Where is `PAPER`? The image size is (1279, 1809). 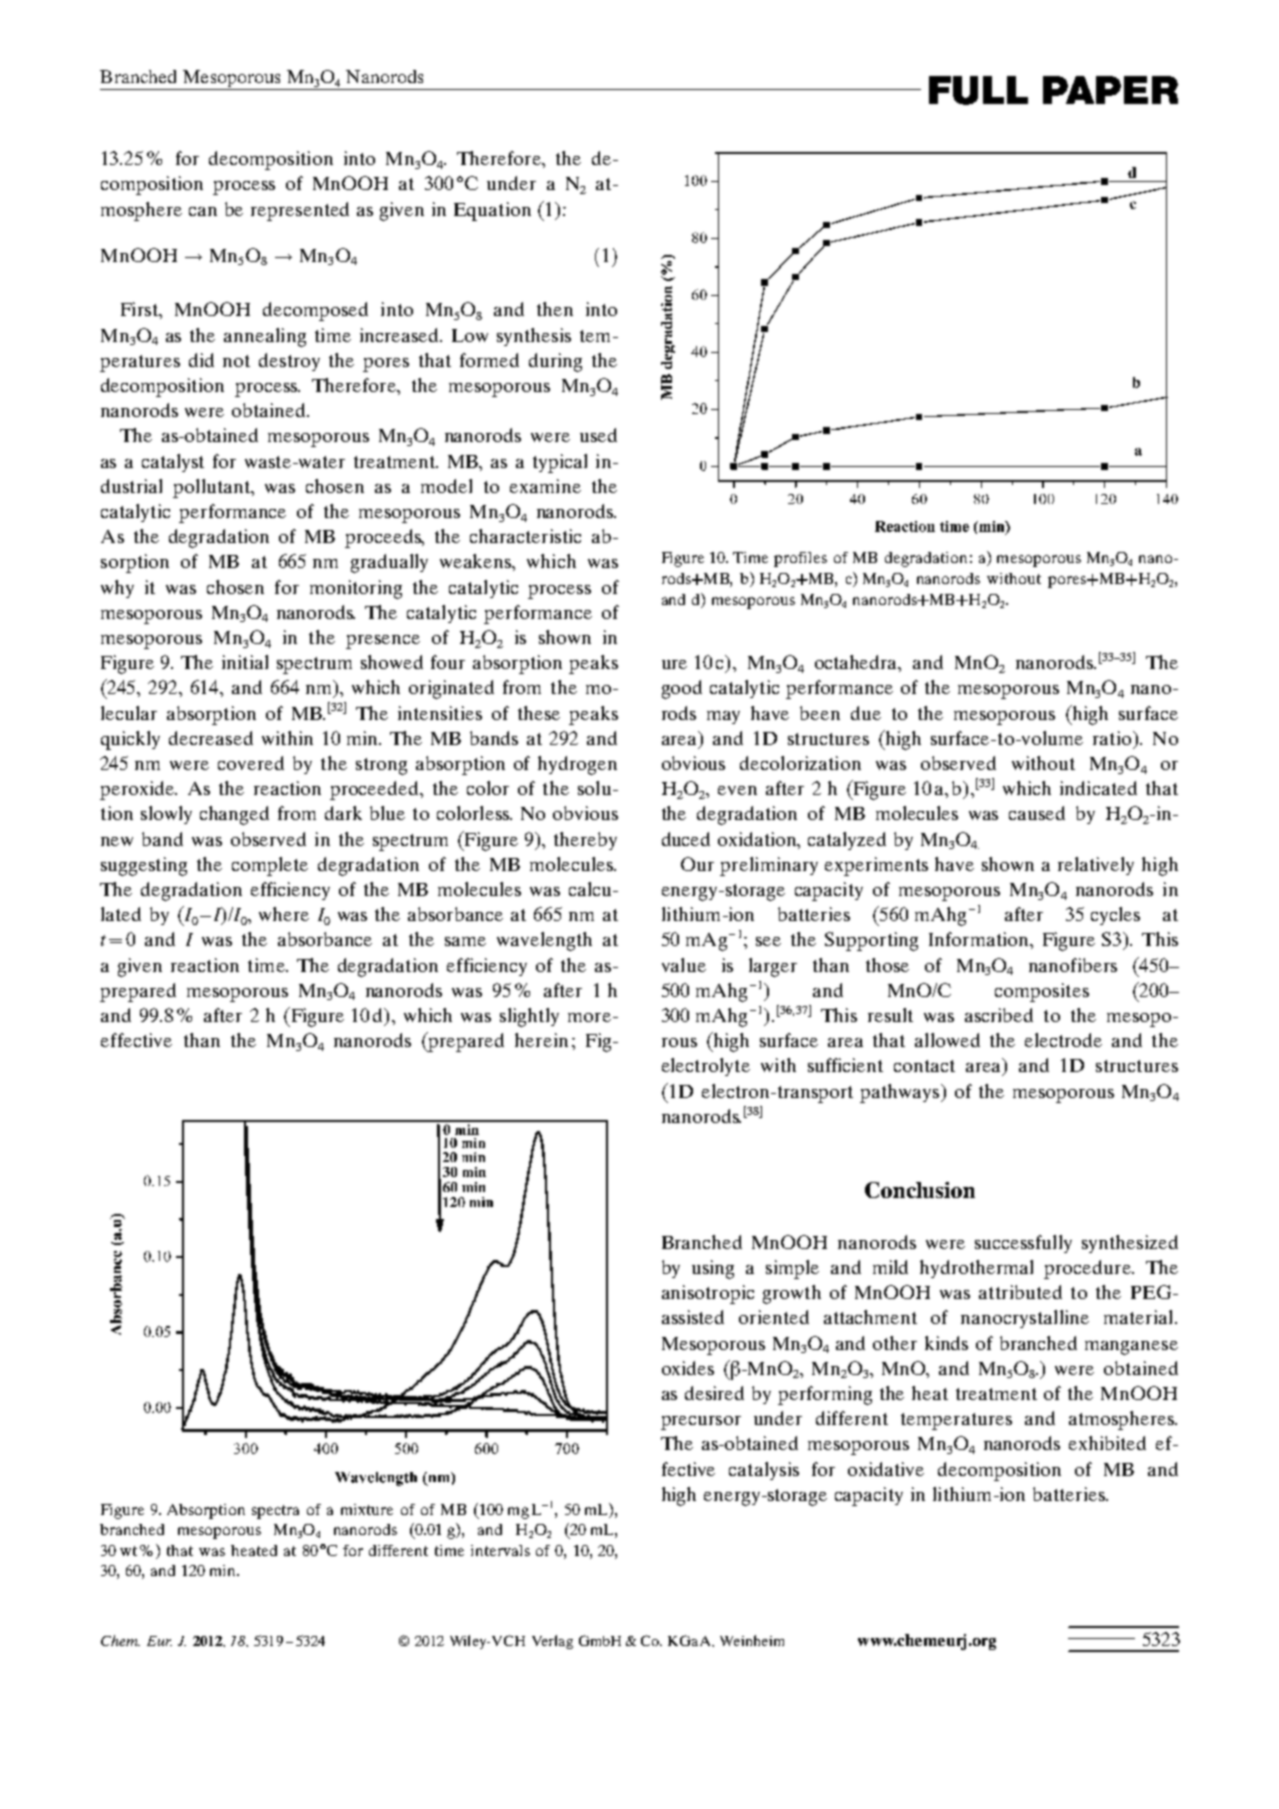 PAPER is located at coordinates (1110, 90).
